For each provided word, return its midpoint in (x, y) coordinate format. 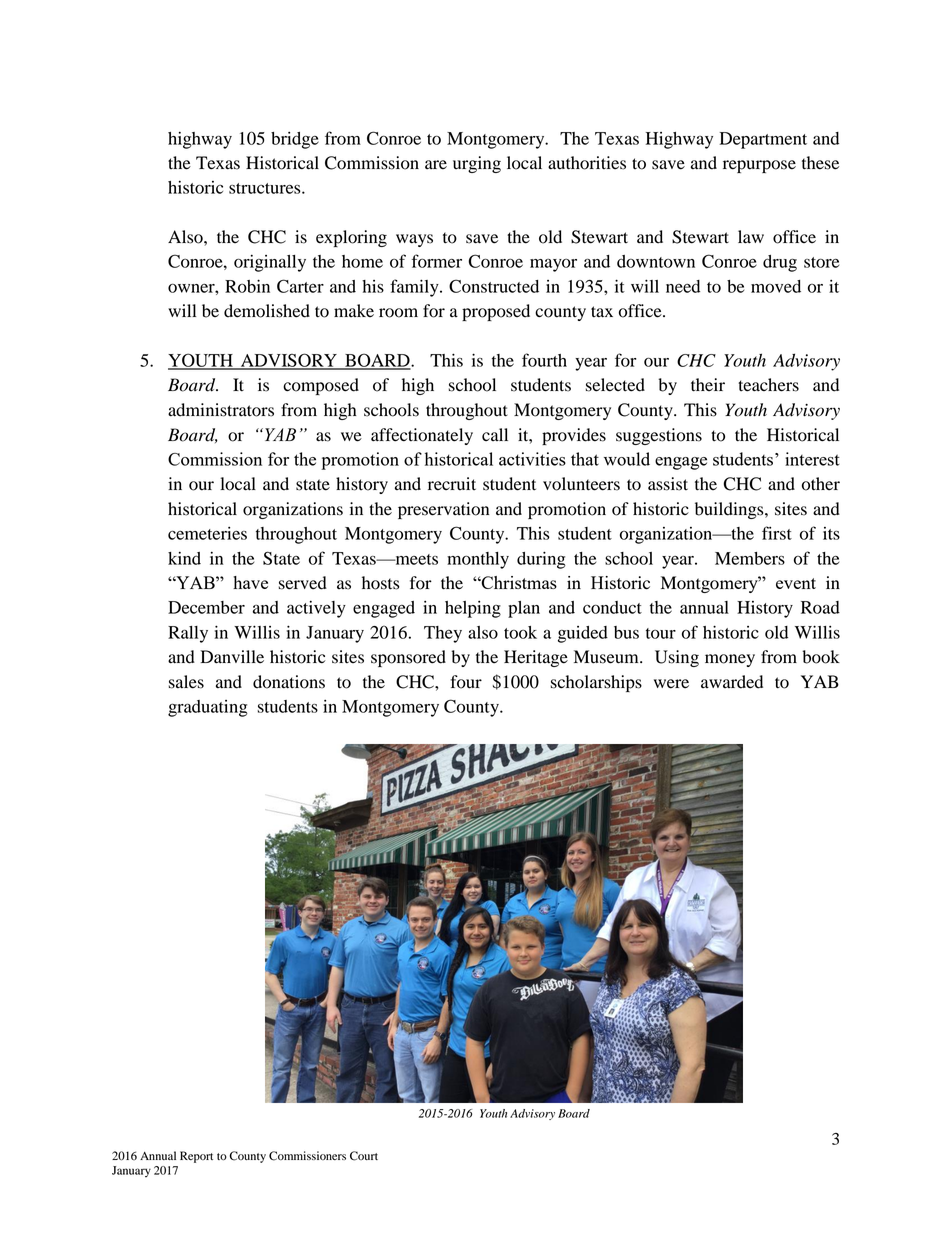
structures (266, 188)
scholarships (596, 683)
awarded (732, 682)
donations (289, 682)
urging (477, 164)
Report (196, 1157)
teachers (768, 385)
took (520, 632)
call (495, 434)
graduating (208, 708)
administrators (221, 410)
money (730, 660)
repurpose (759, 166)
